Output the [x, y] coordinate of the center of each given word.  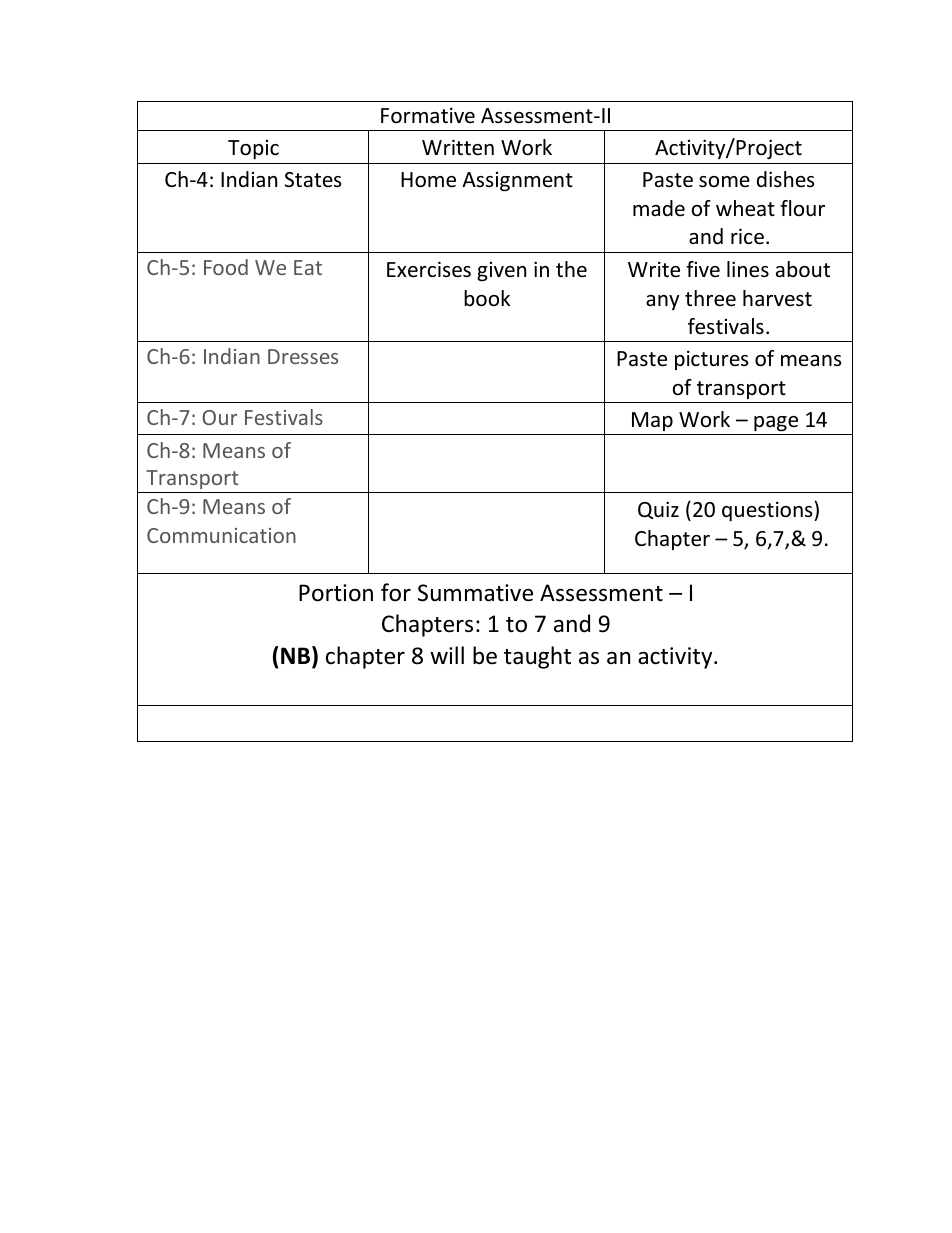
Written [458, 147]
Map [652, 421]
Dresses [303, 356]
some [724, 182]
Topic [253, 149]
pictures [711, 360]
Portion [336, 593]
